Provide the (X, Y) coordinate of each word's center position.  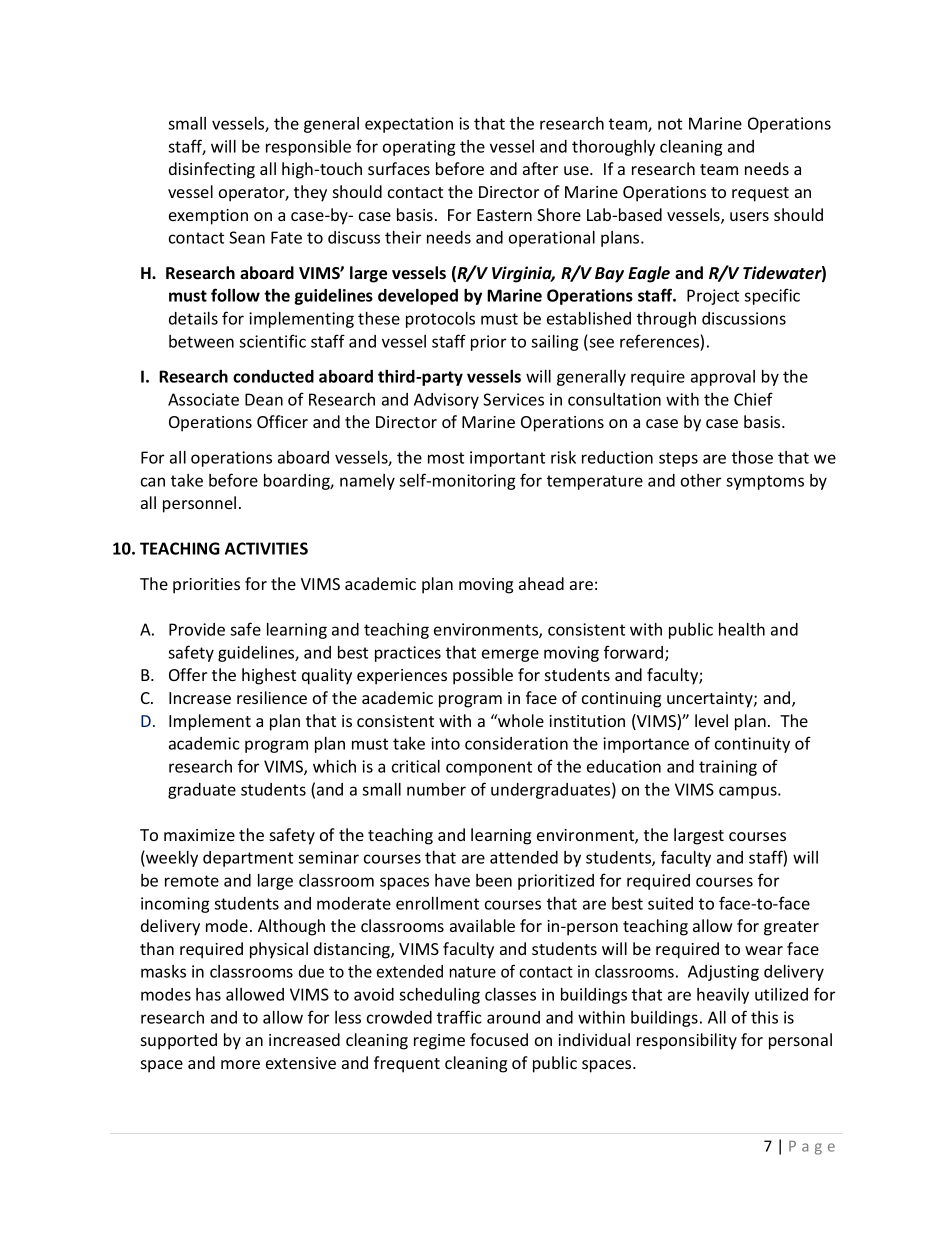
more (240, 1064)
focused (499, 1039)
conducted (273, 376)
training (728, 768)
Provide (197, 629)
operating (419, 148)
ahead (541, 583)
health (742, 629)
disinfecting (212, 170)
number (436, 789)
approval (723, 378)
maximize (199, 835)
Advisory (446, 401)
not (670, 124)
